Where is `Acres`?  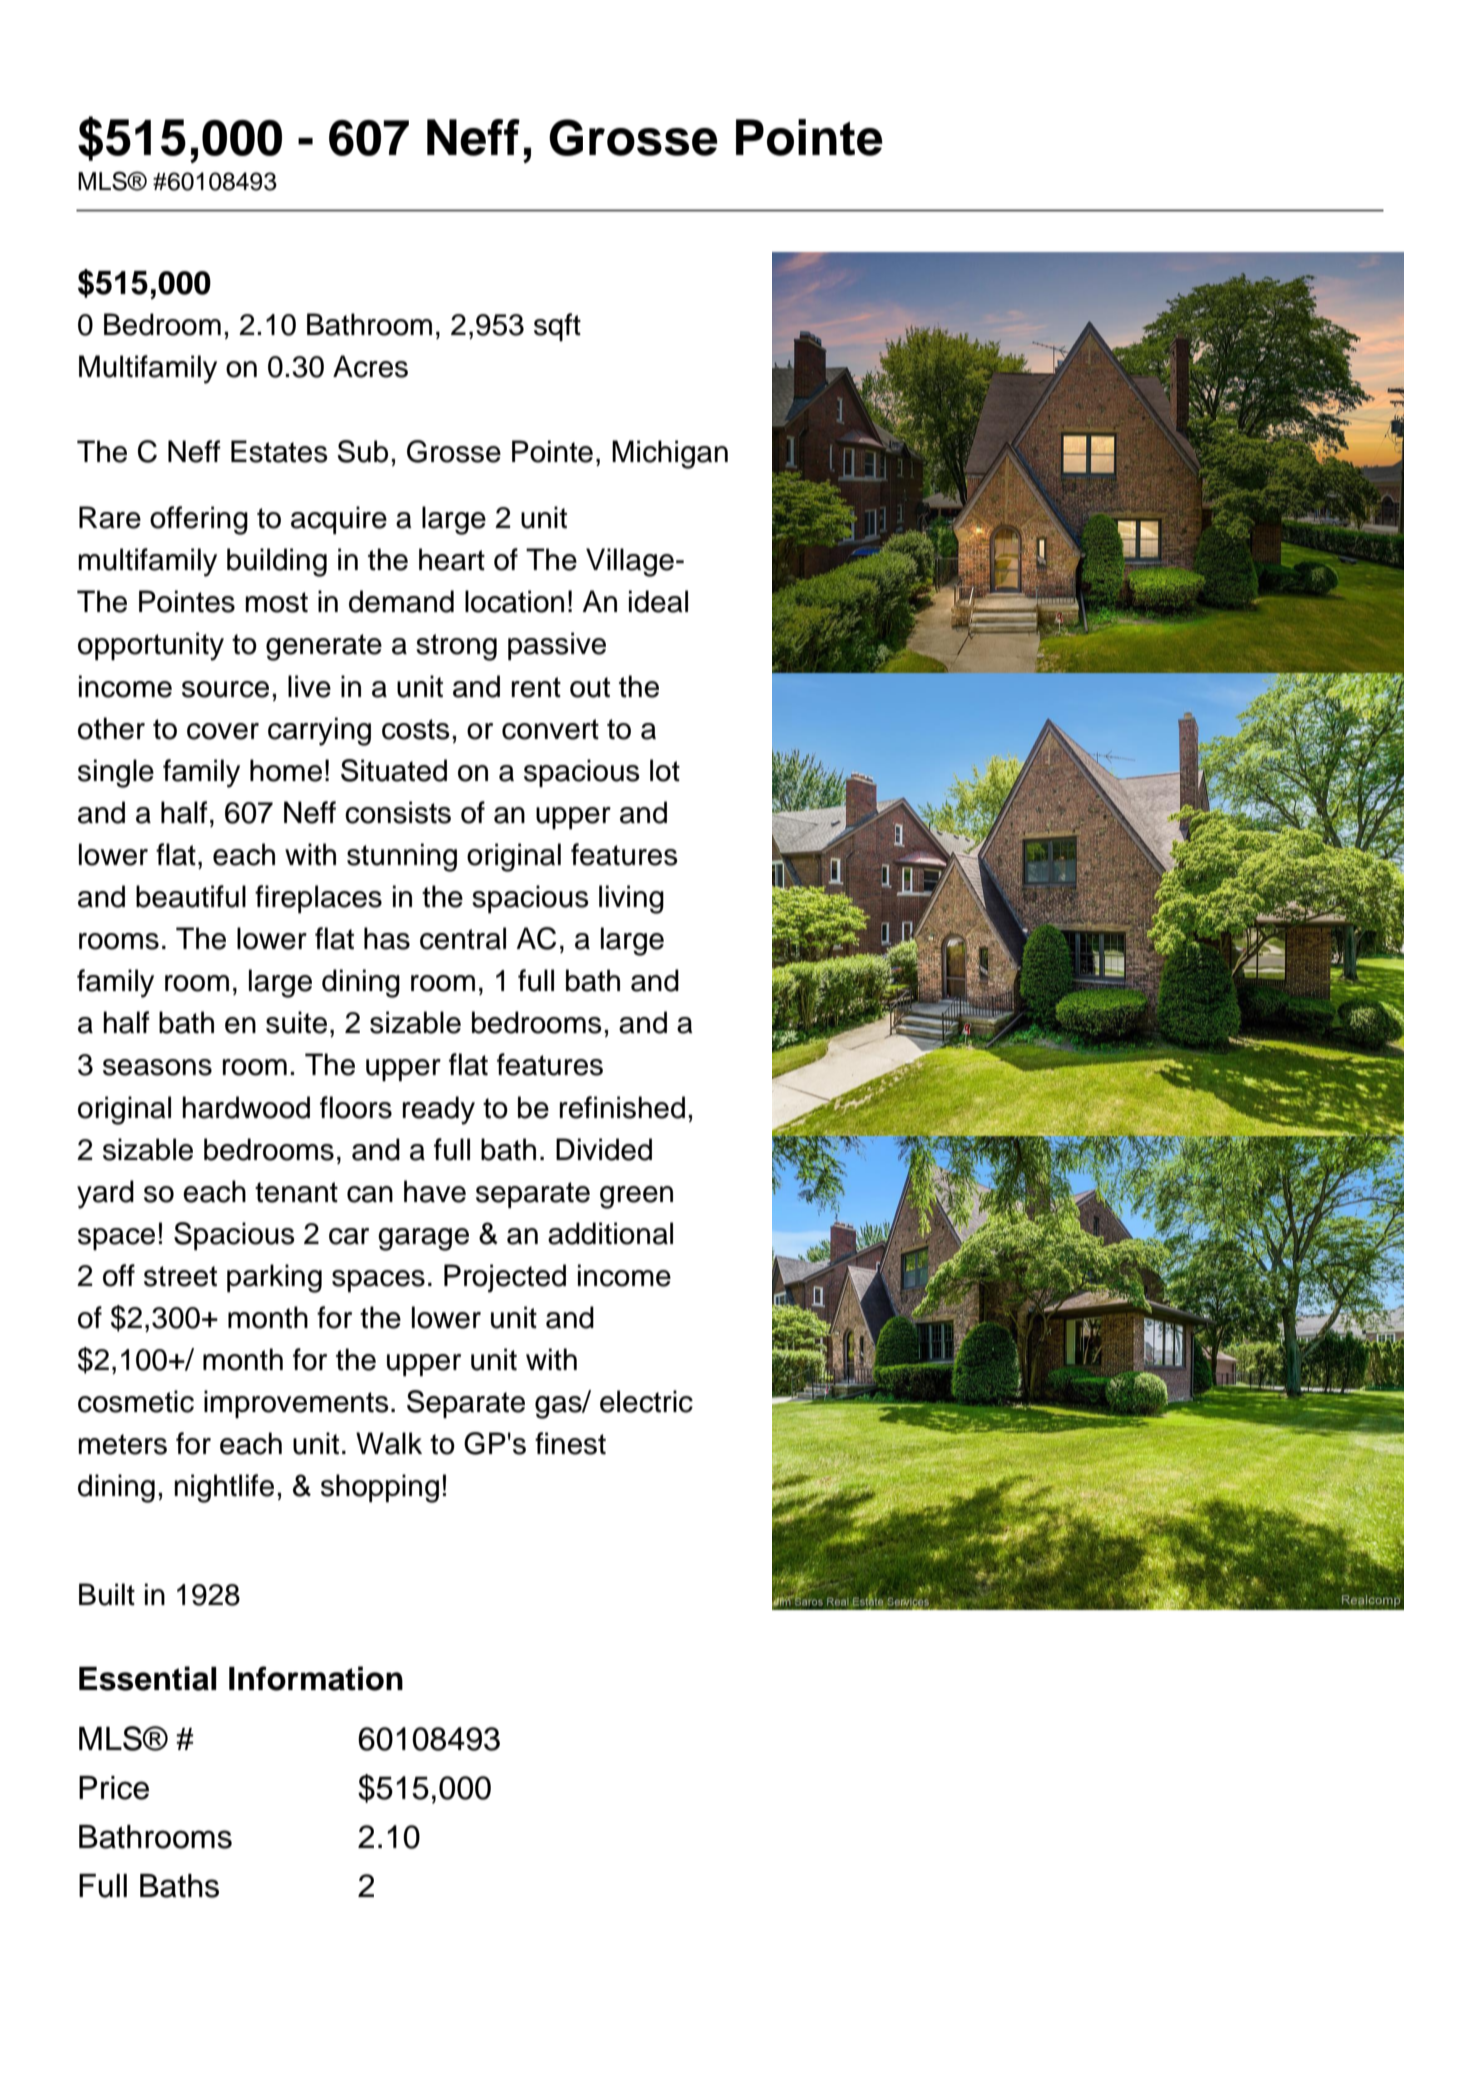 Acres is located at coordinates (370, 366).
